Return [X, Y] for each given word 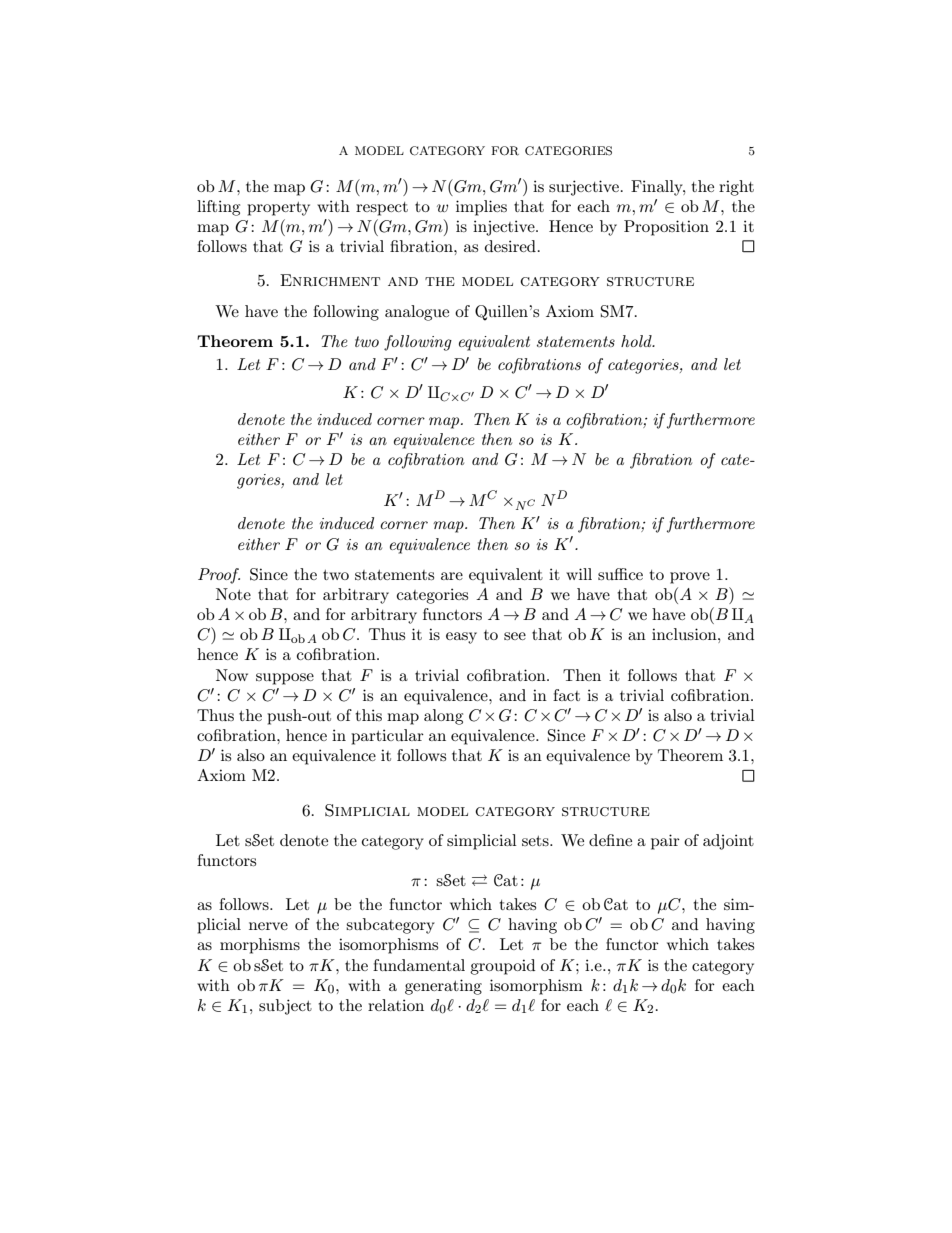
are [452, 576]
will [579, 574]
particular [387, 737]
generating [443, 987]
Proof [219, 576]
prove [690, 578]
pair [665, 842]
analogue [417, 313]
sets [536, 841]
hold [637, 341]
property [278, 209]
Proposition [666, 228]
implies [481, 208]
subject [285, 1007]
